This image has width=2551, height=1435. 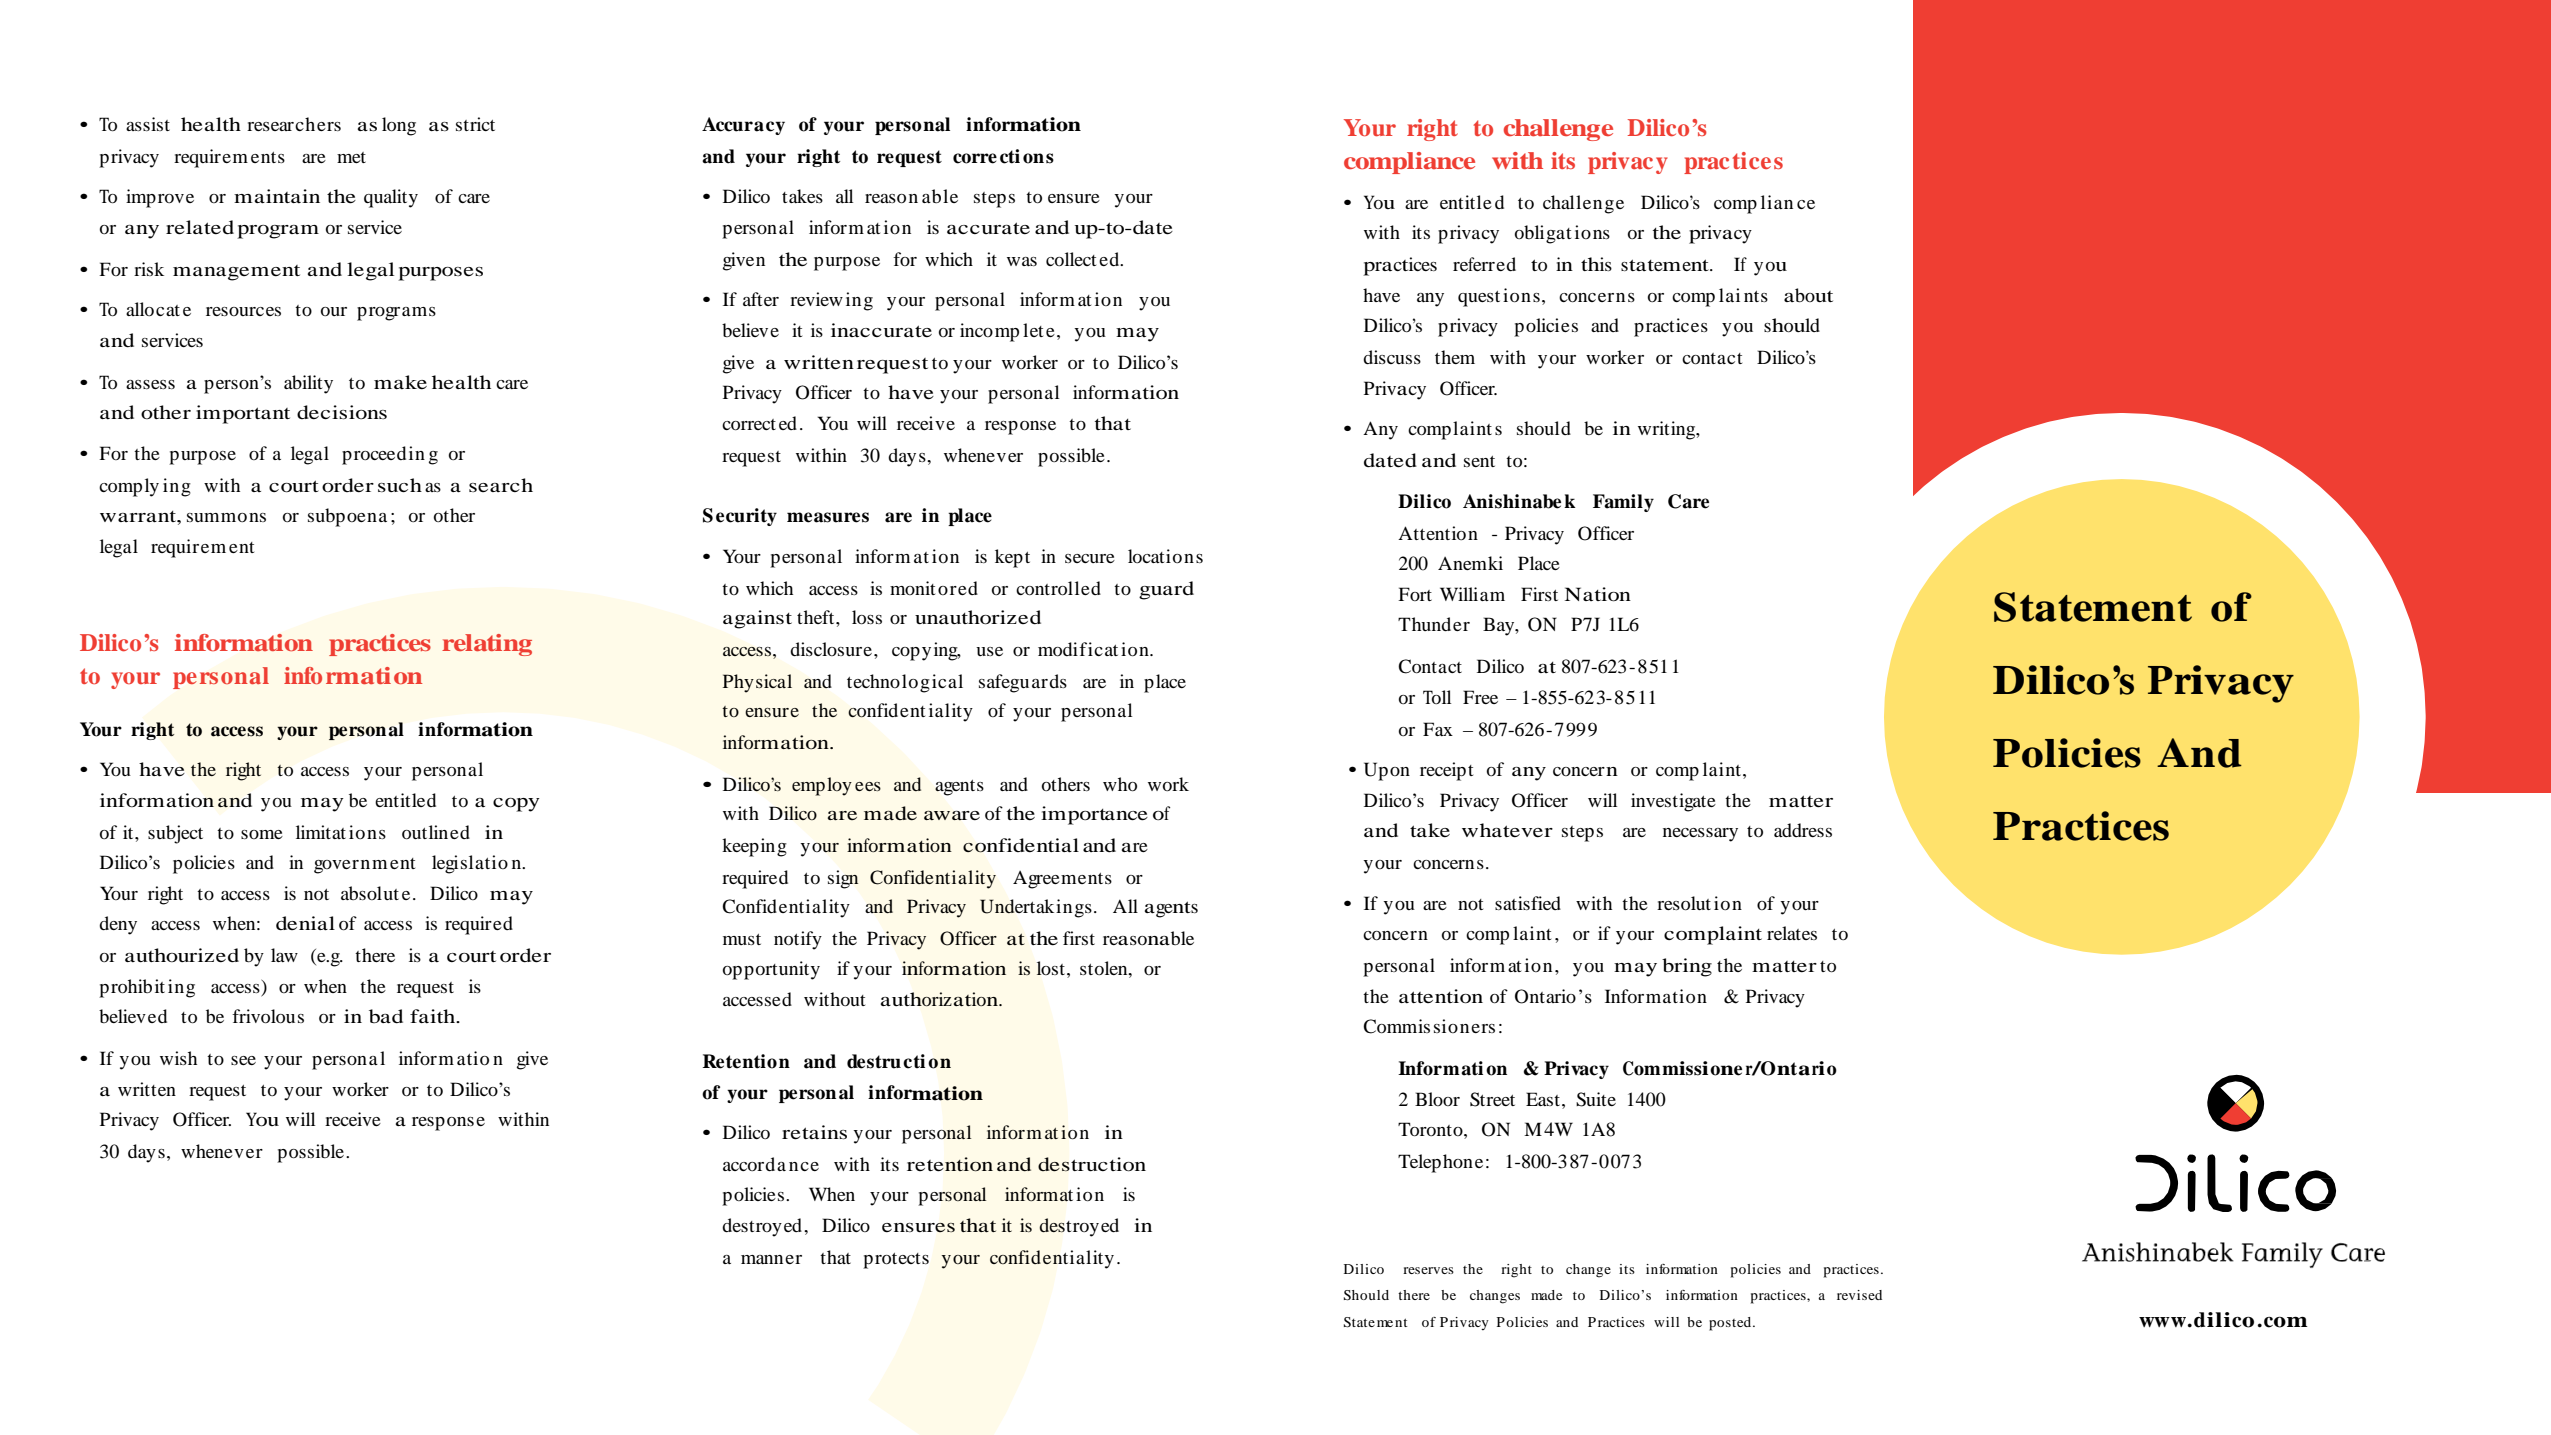 I want to click on manner, so click(x=771, y=1259).
